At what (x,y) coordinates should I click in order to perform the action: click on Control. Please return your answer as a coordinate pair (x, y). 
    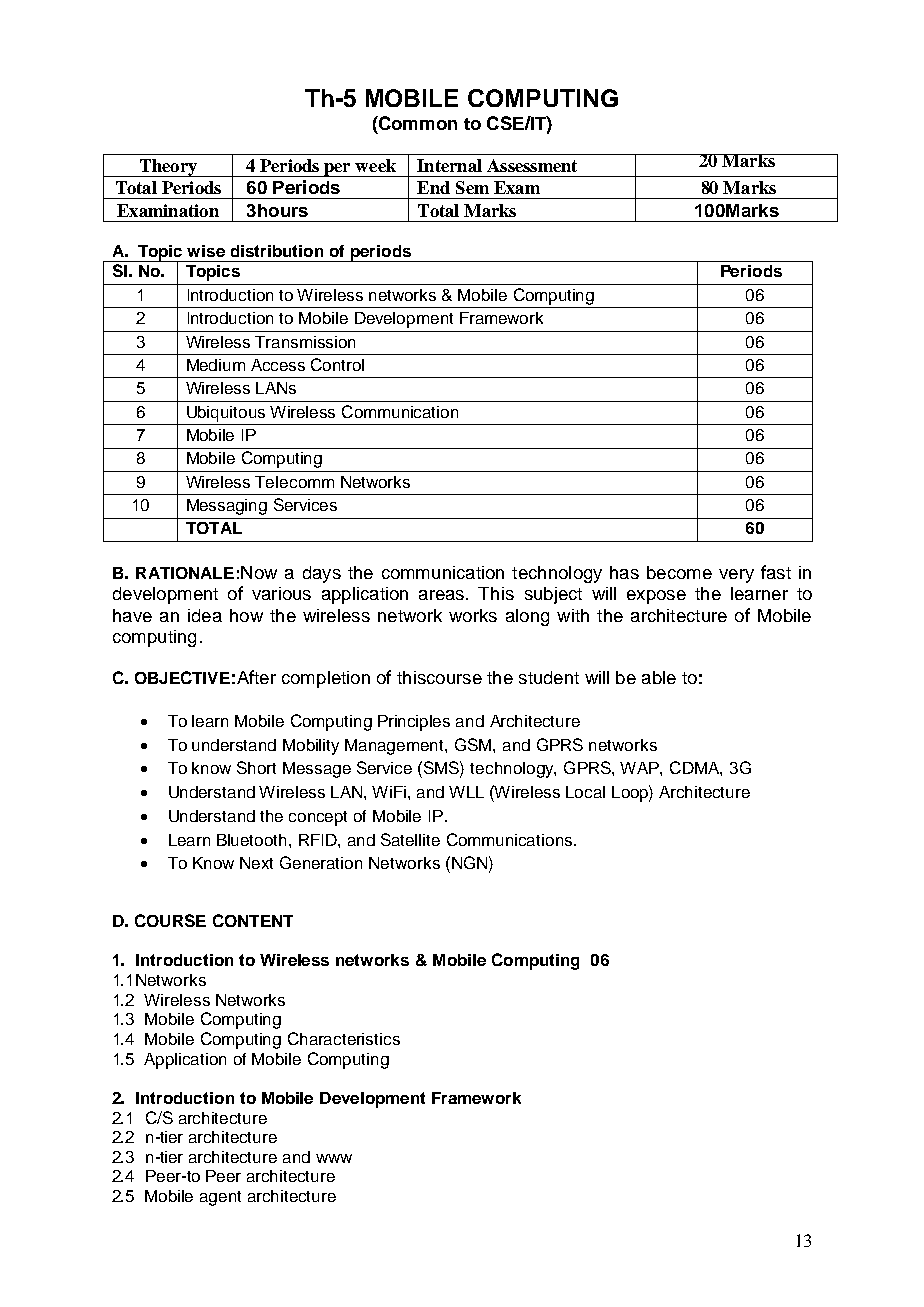
    Looking at the image, I should click on (337, 364).
